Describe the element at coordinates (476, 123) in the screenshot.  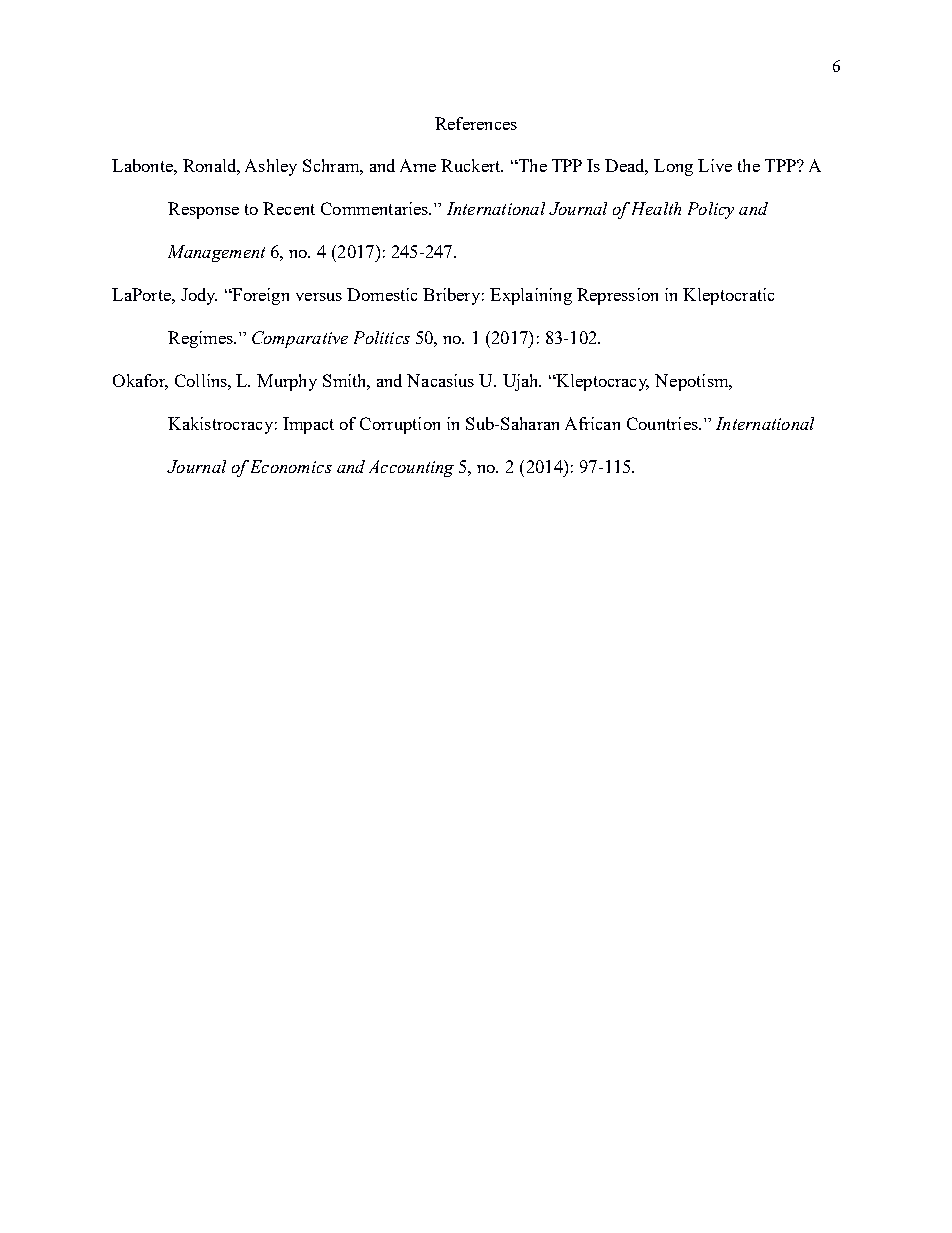
I see `References` at that location.
